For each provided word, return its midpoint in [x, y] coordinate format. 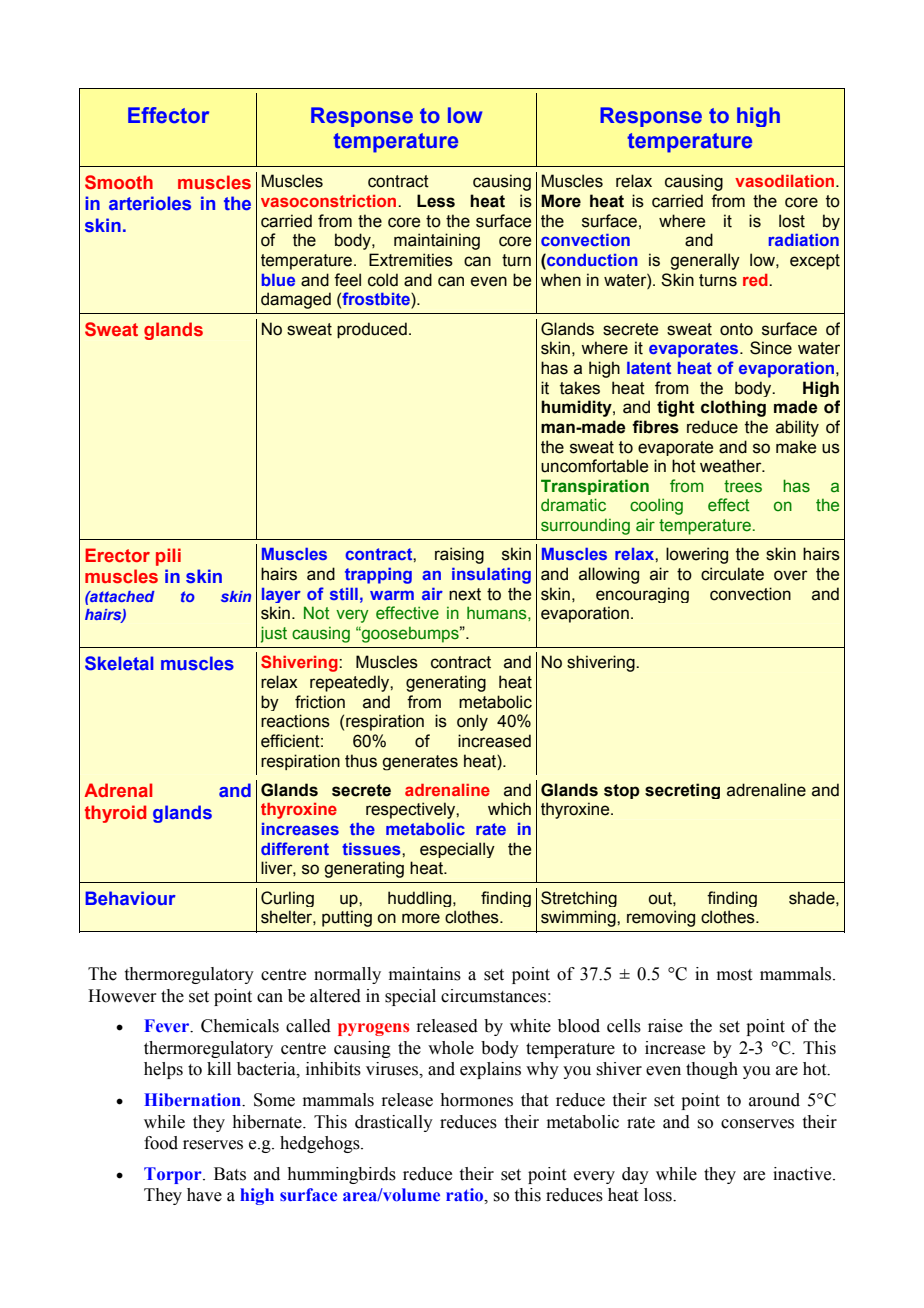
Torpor [174, 1175]
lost [792, 221]
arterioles [150, 203]
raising [459, 555]
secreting [682, 791]
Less [436, 201]
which [509, 809]
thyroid [115, 814]
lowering [697, 555]
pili [168, 557]
